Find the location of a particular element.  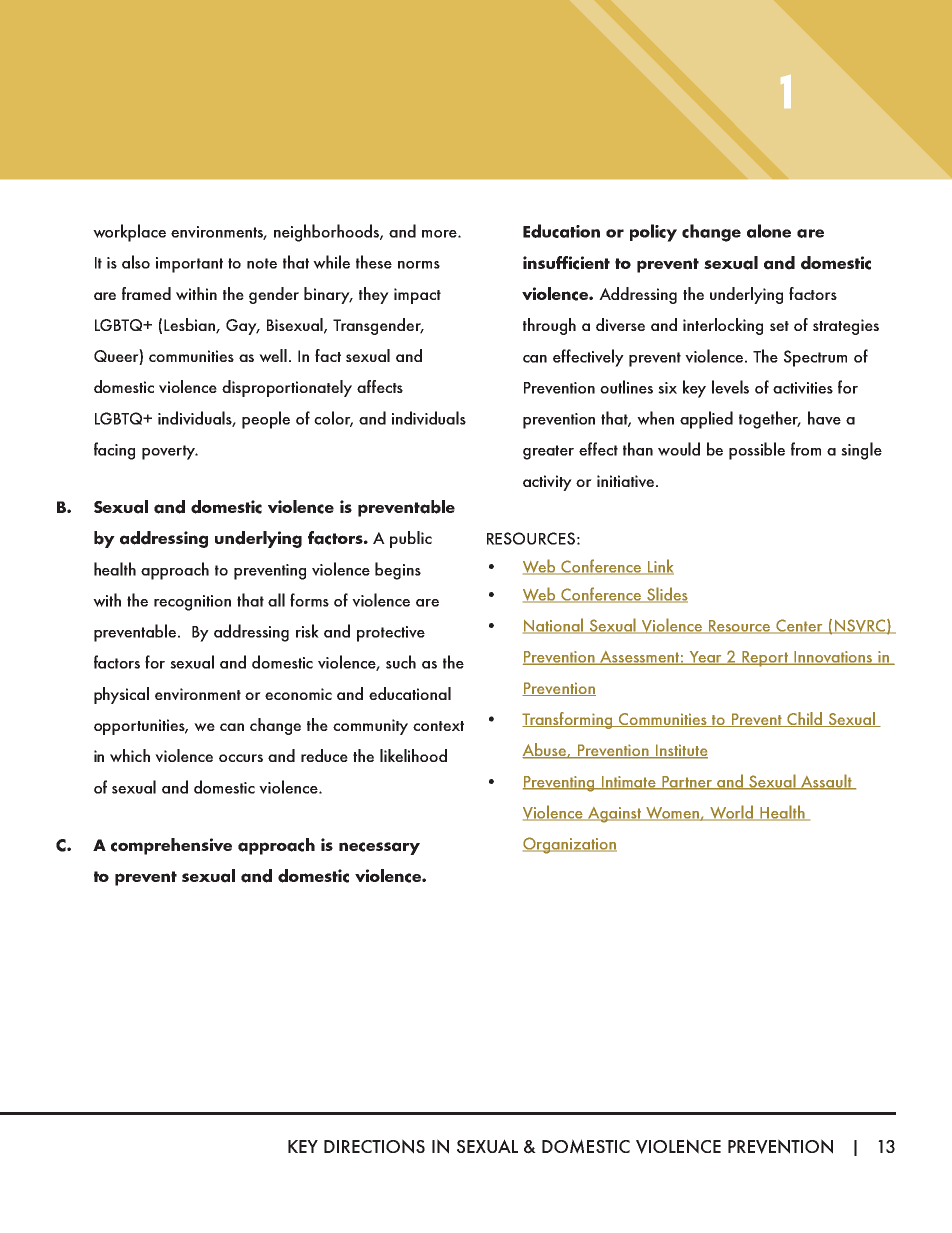

DIRECTIONS is located at coordinates (374, 1146).
